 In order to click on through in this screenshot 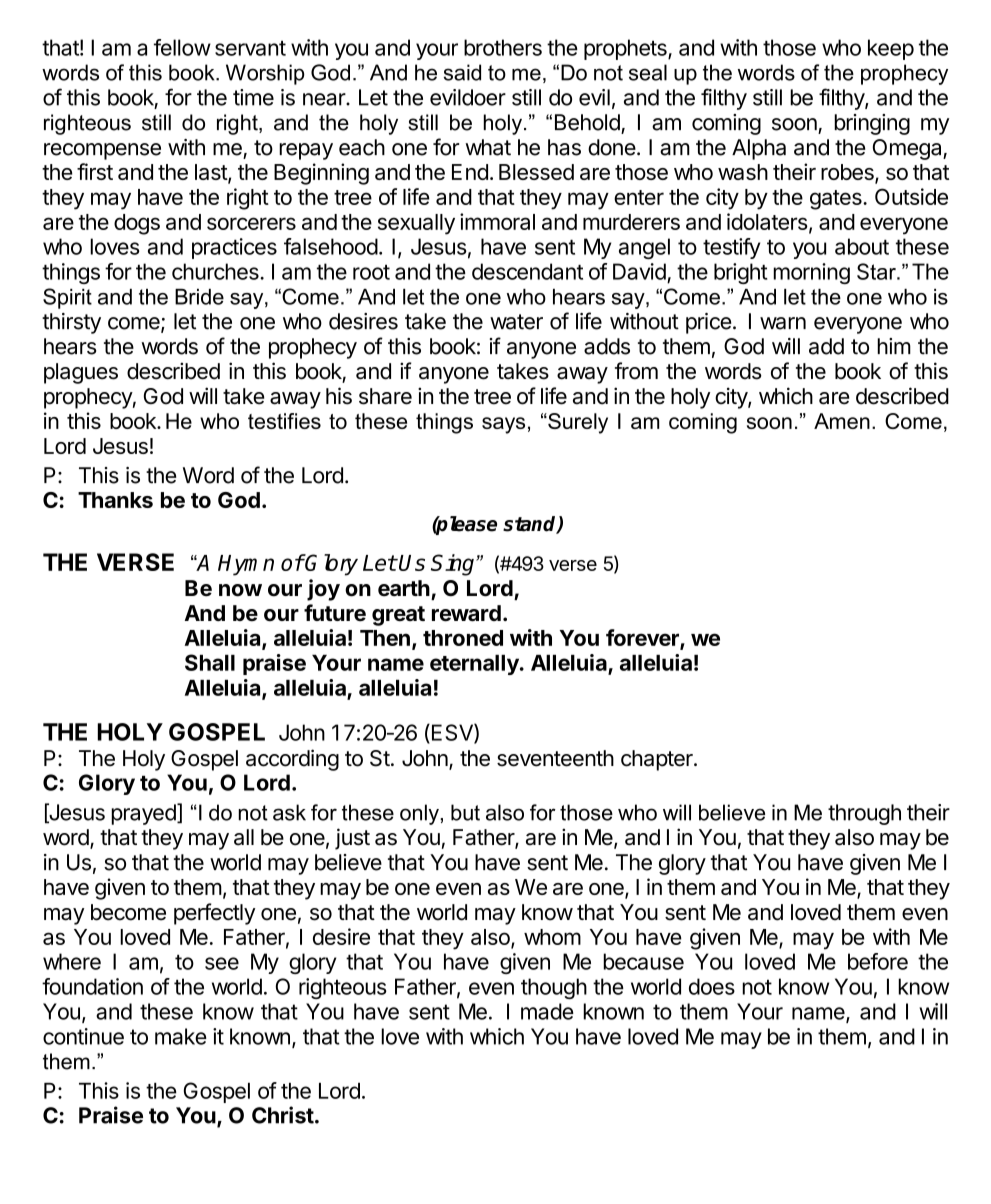, I will do `click(864, 814)`.
